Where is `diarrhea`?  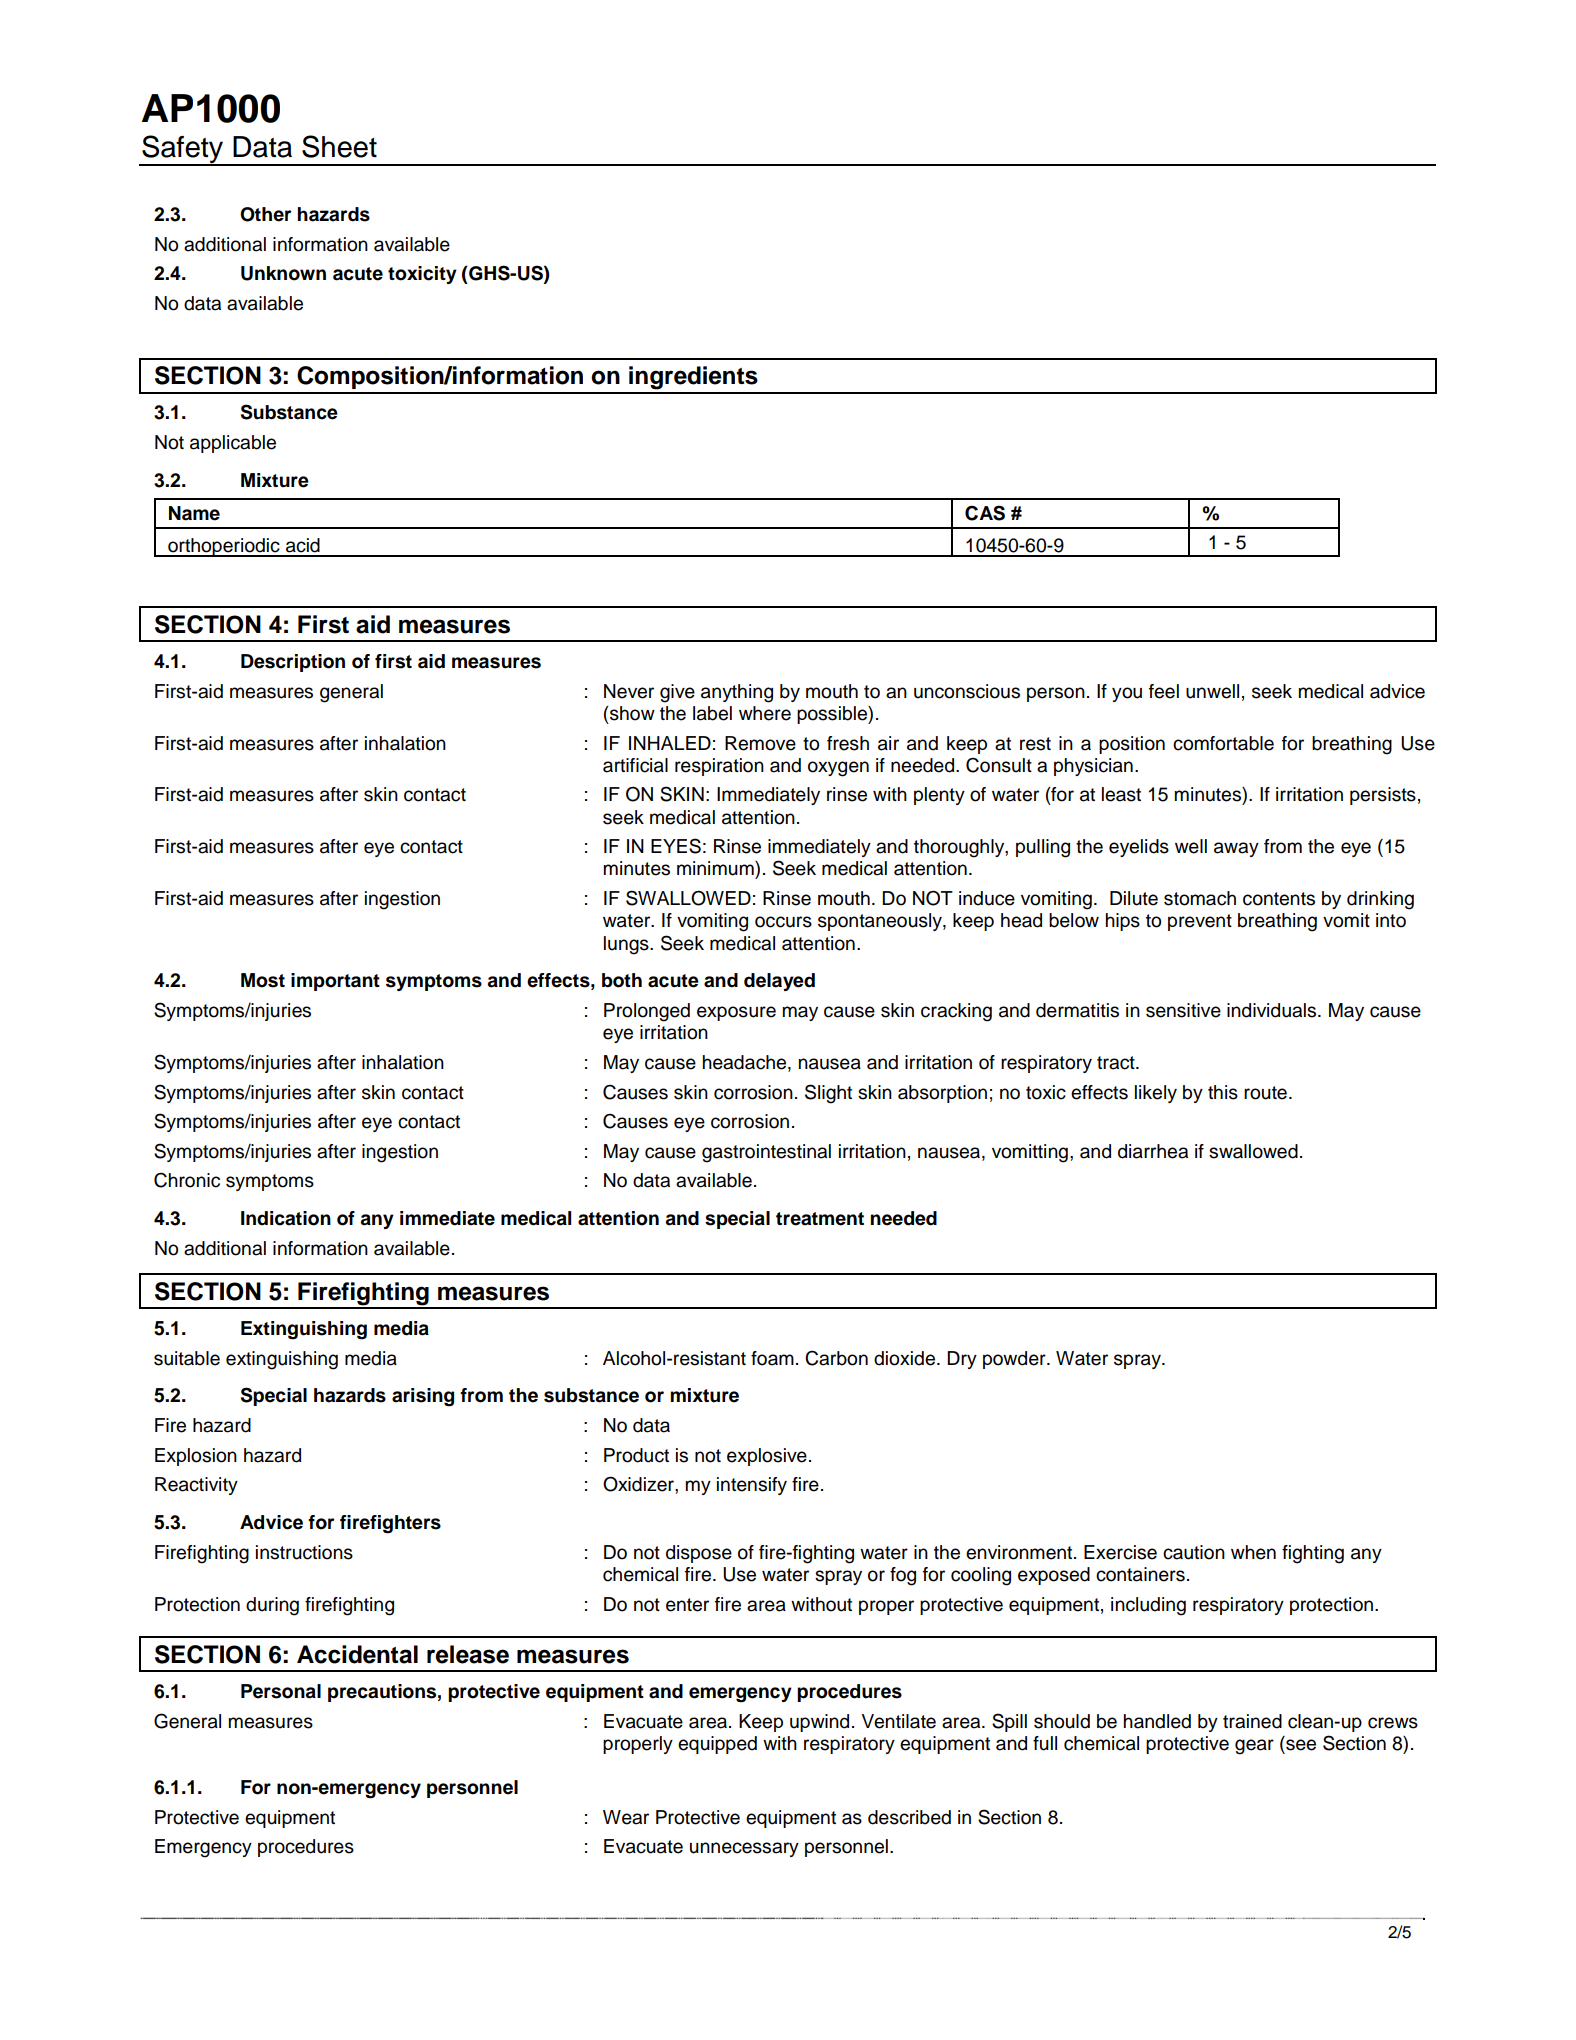 diarrhea is located at coordinates (1153, 1151).
